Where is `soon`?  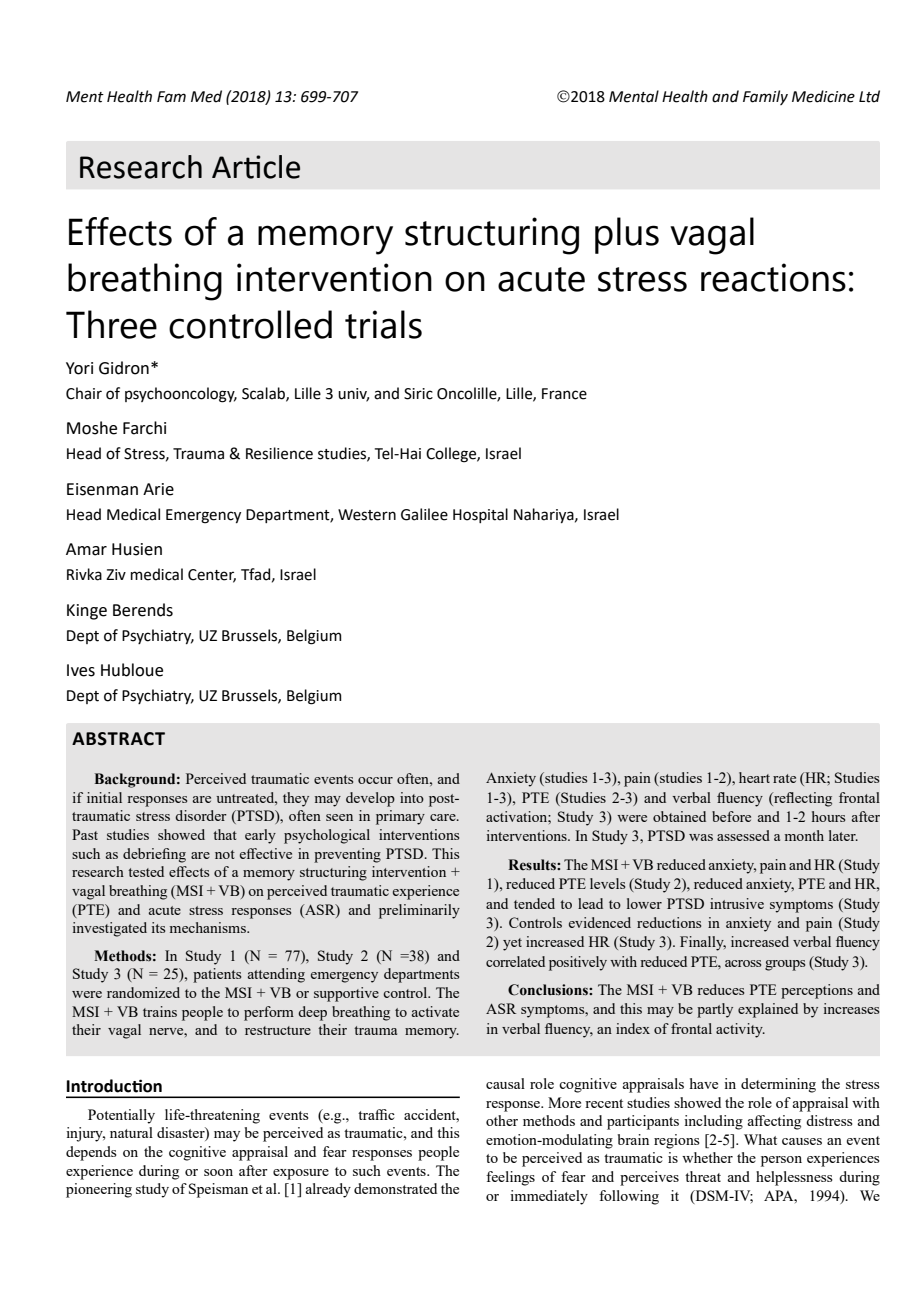
soon is located at coordinates (218, 1172).
